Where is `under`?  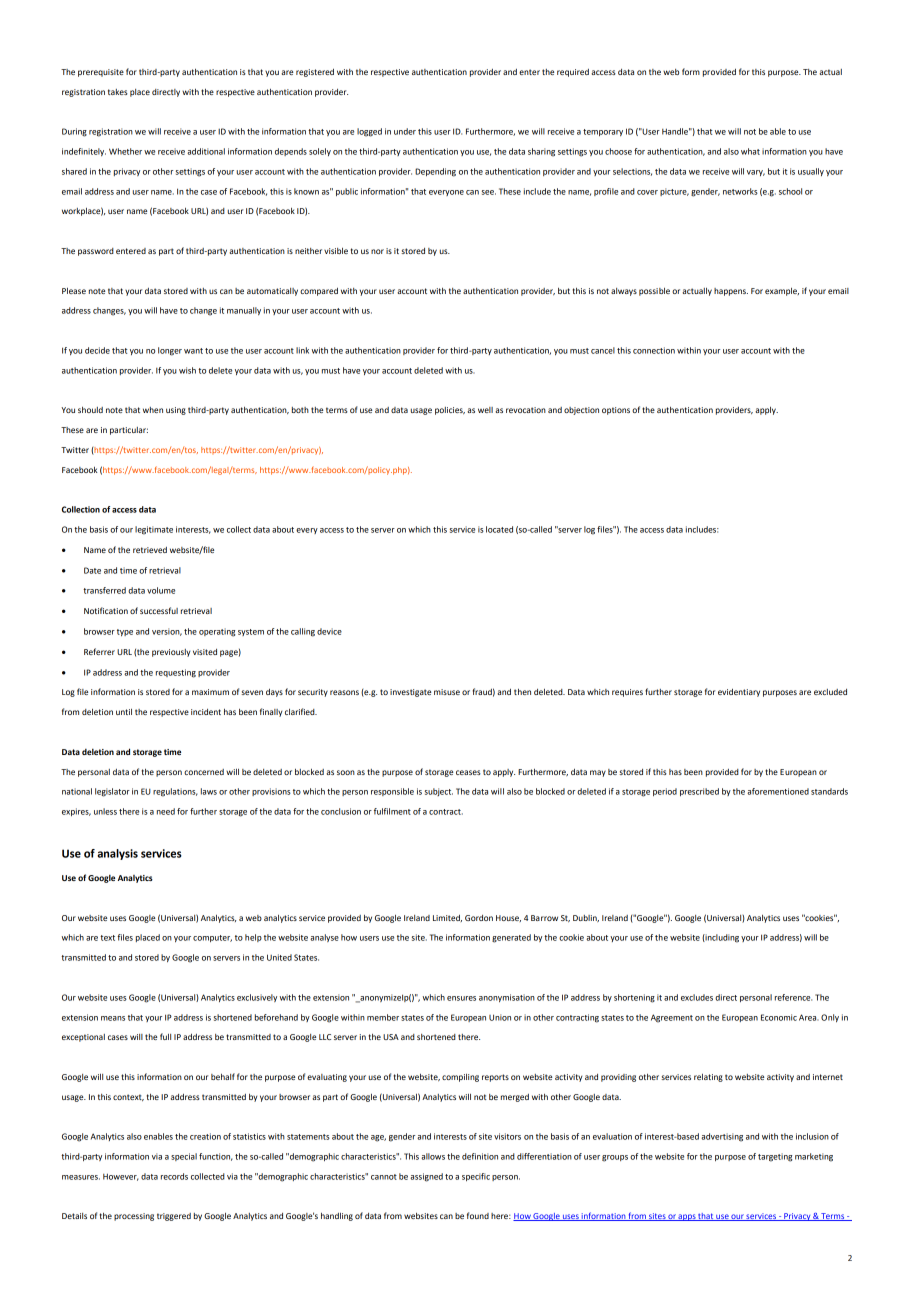
under is located at coordinates (405, 131).
